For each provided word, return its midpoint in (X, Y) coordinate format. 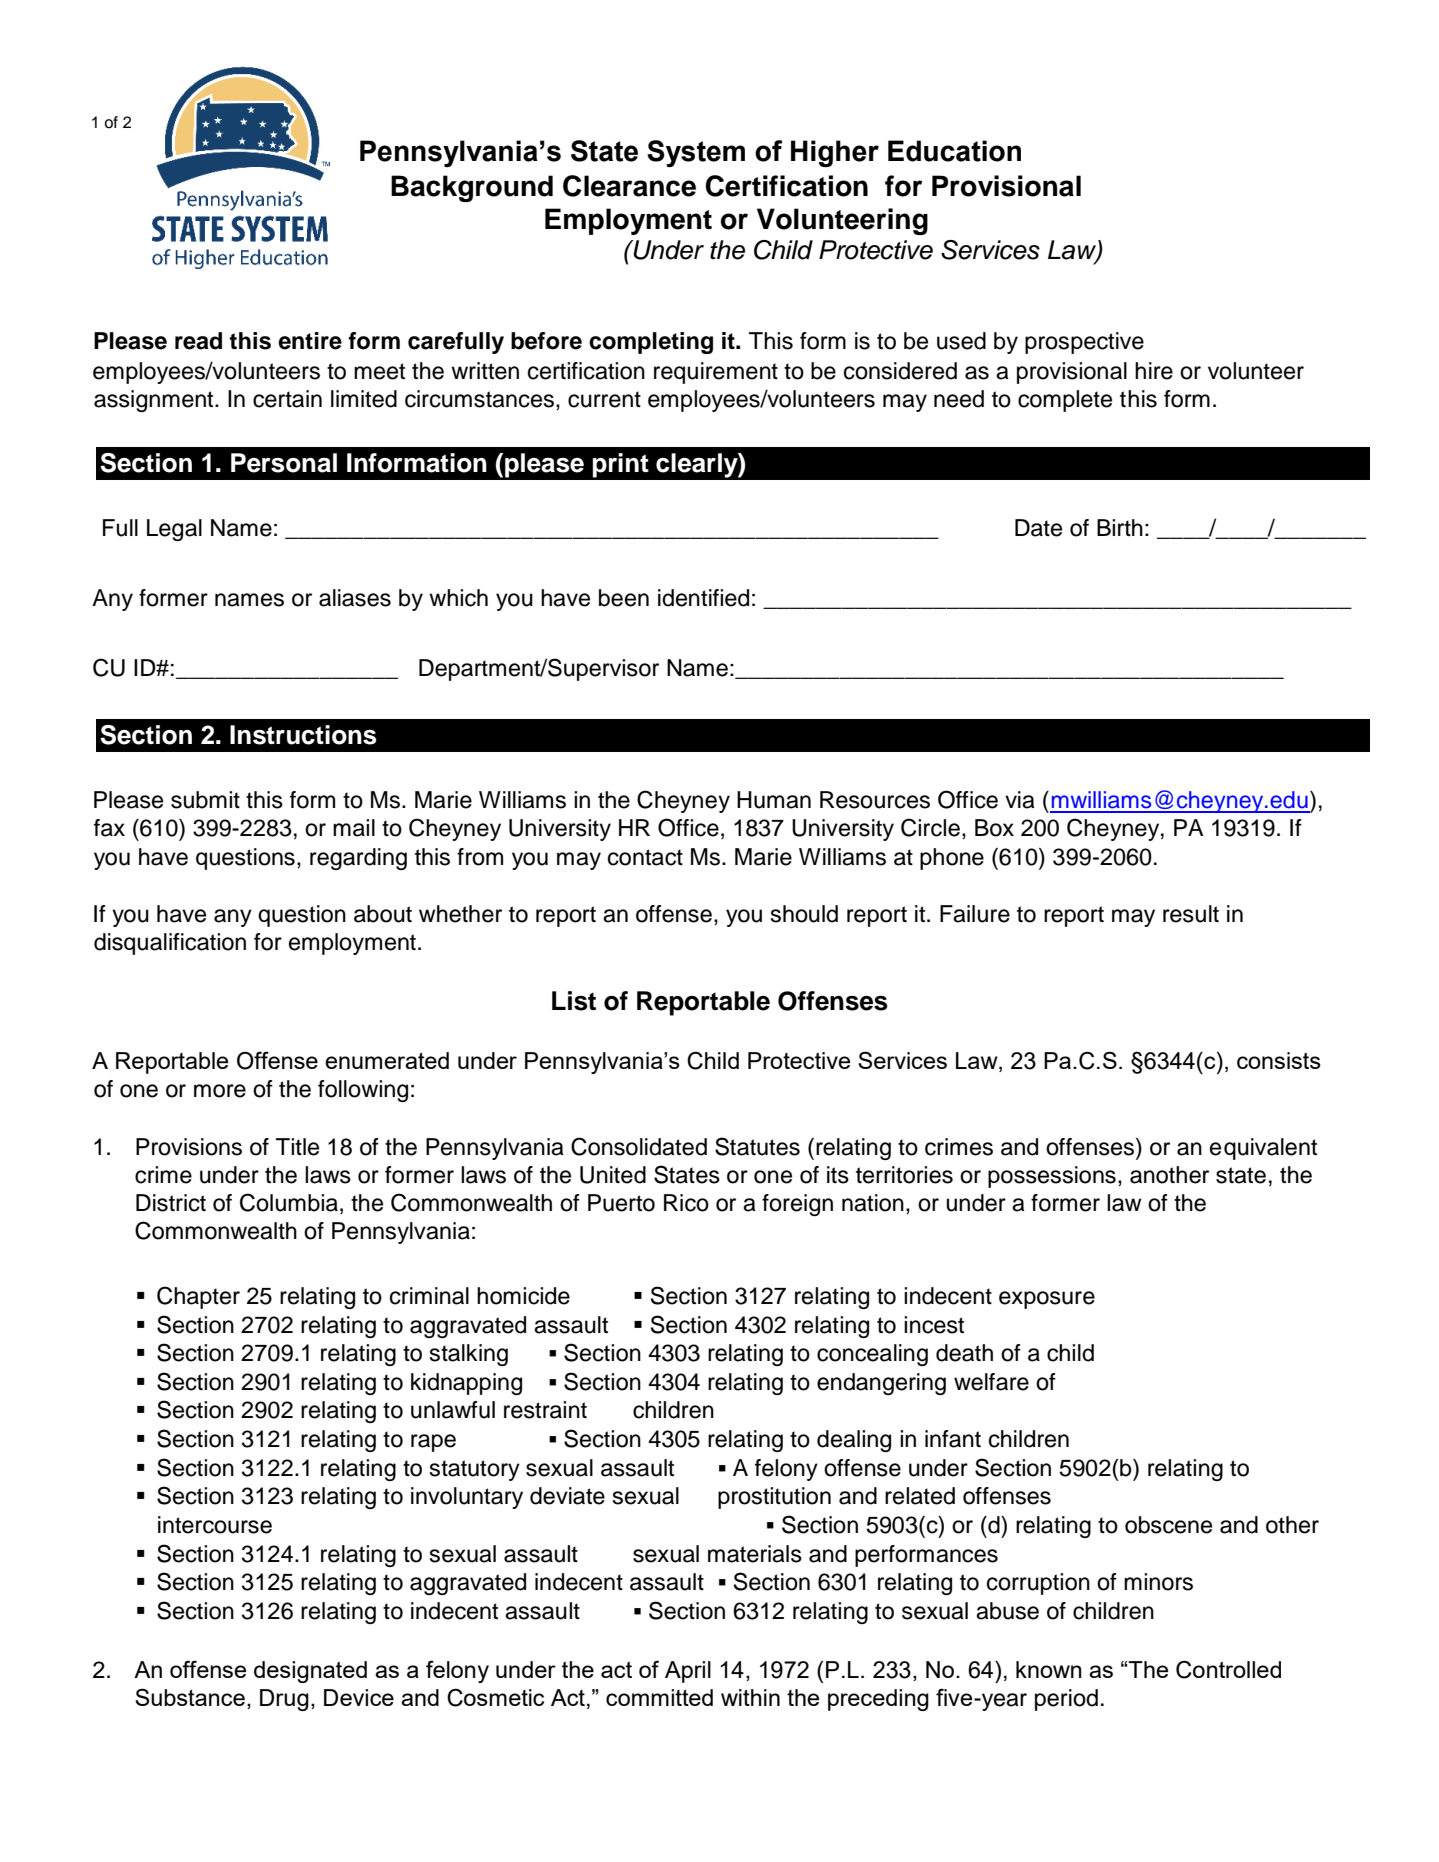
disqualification (170, 944)
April (688, 1672)
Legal (174, 530)
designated (310, 1672)
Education (954, 151)
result (1191, 914)
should (804, 914)
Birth (1120, 527)
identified (703, 598)
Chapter (198, 1297)
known (1049, 1669)
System (696, 153)
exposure (1047, 1300)
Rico (686, 1203)
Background (472, 188)
